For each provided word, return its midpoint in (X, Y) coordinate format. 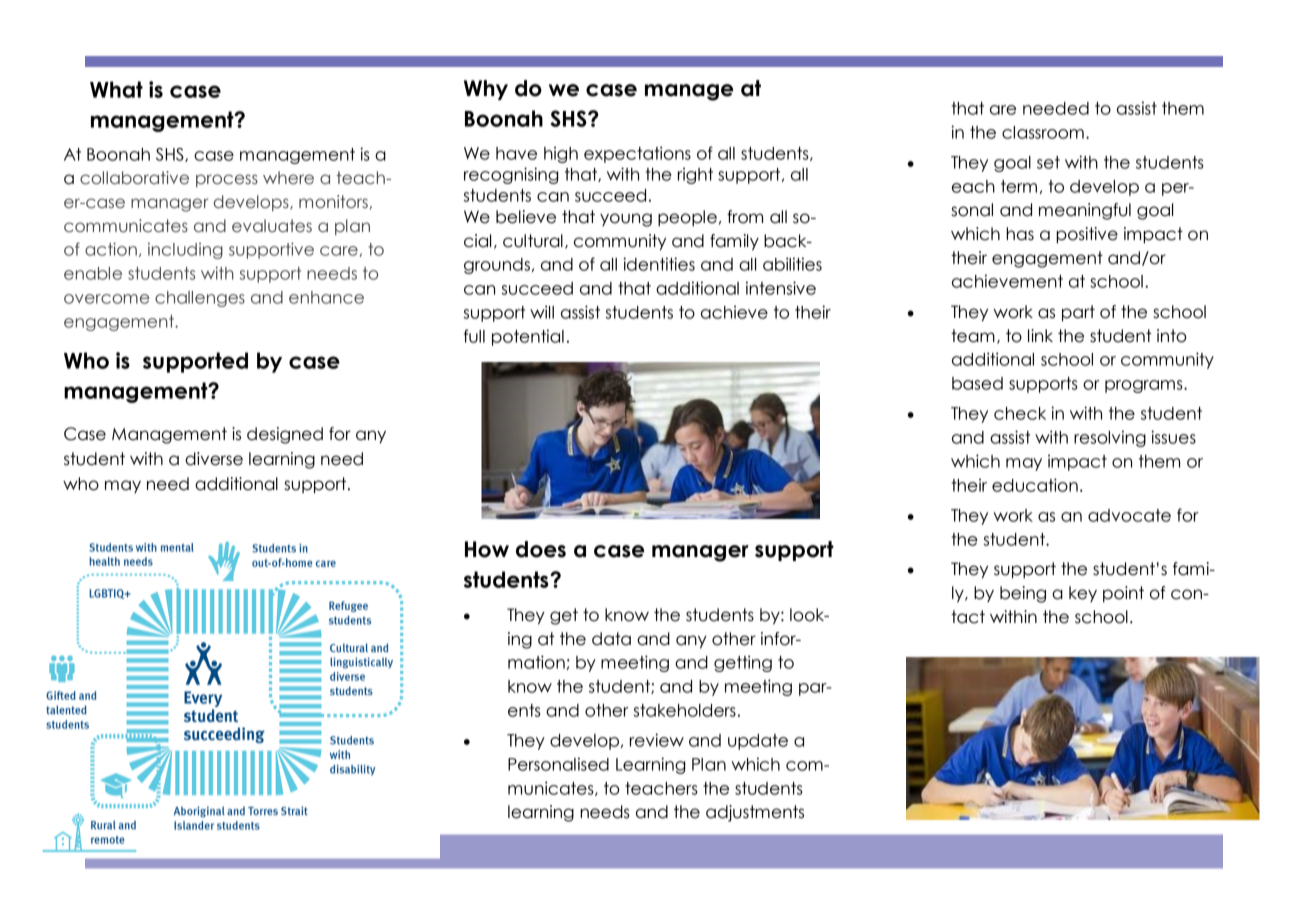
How (487, 549)
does (541, 549)
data (611, 639)
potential (528, 337)
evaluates (272, 226)
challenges (200, 299)
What (116, 89)
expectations (637, 154)
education (1035, 485)
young (626, 220)
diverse (214, 459)
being (1023, 594)
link (1040, 335)
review (657, 740)
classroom (1043, 132)
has (1020, 234)
